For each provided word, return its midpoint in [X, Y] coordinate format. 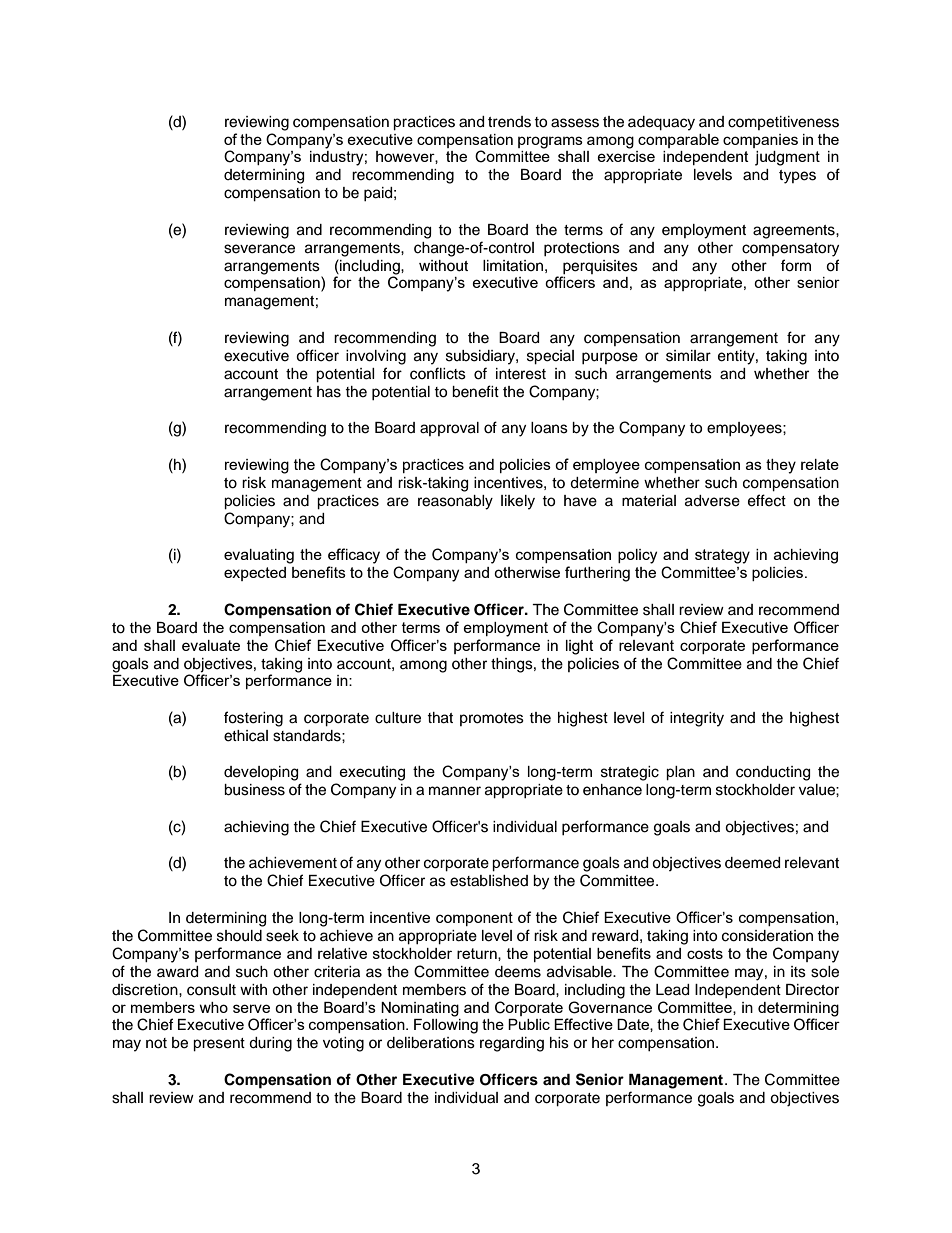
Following [446, 1026]
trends [509, 122]
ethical [246, 736]
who [213, 1007]
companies [760, 141]
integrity [697, 719]
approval [449, 429]
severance [259, 249]
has [329, 392]
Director [812, 990]
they [781, 466]
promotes [492, 719]
